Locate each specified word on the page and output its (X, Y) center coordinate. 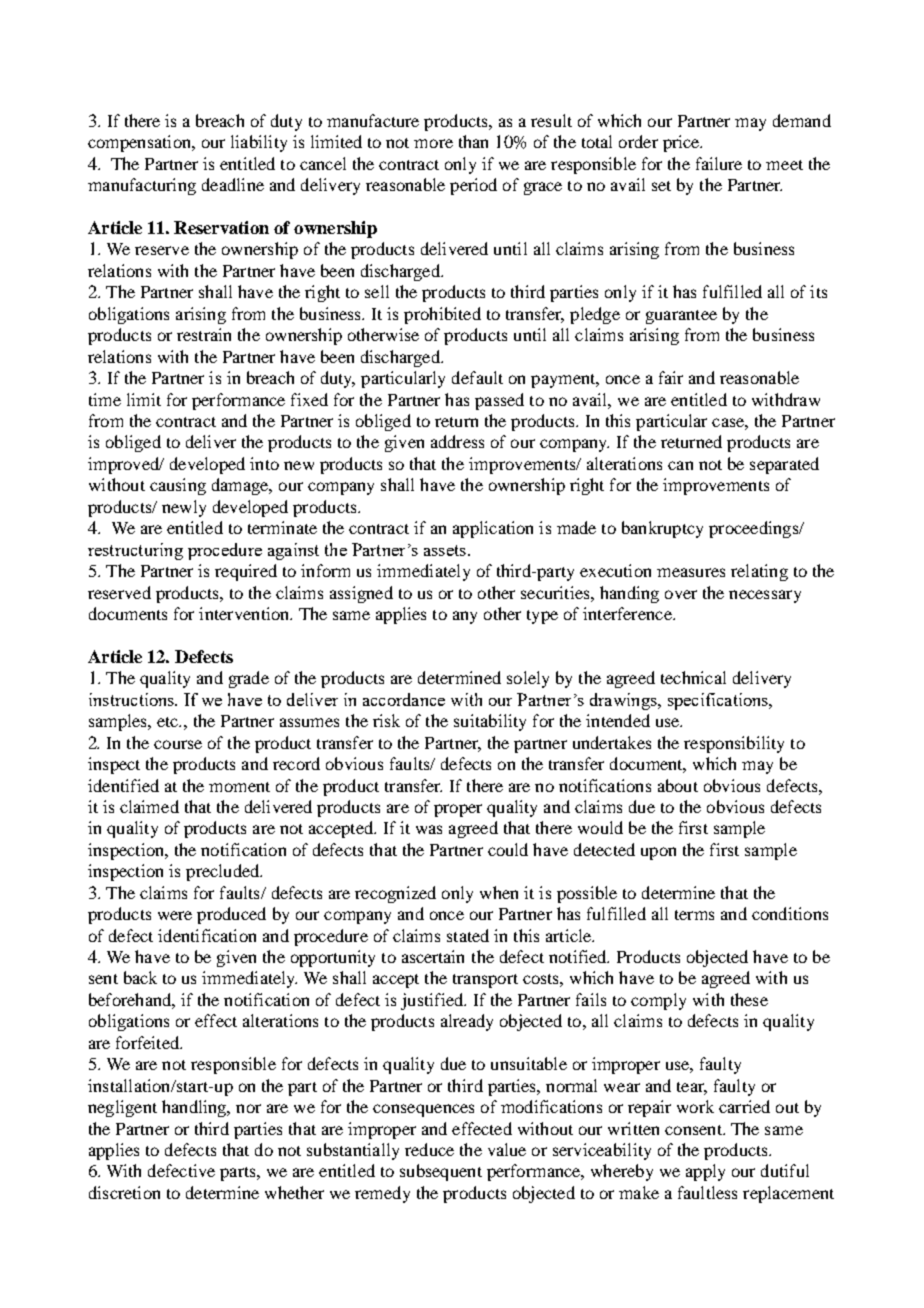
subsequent (441, 1172)
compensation (140, 143)
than (473, 141)
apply (705, 1172)
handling (195, 1108)
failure (719, 163)
